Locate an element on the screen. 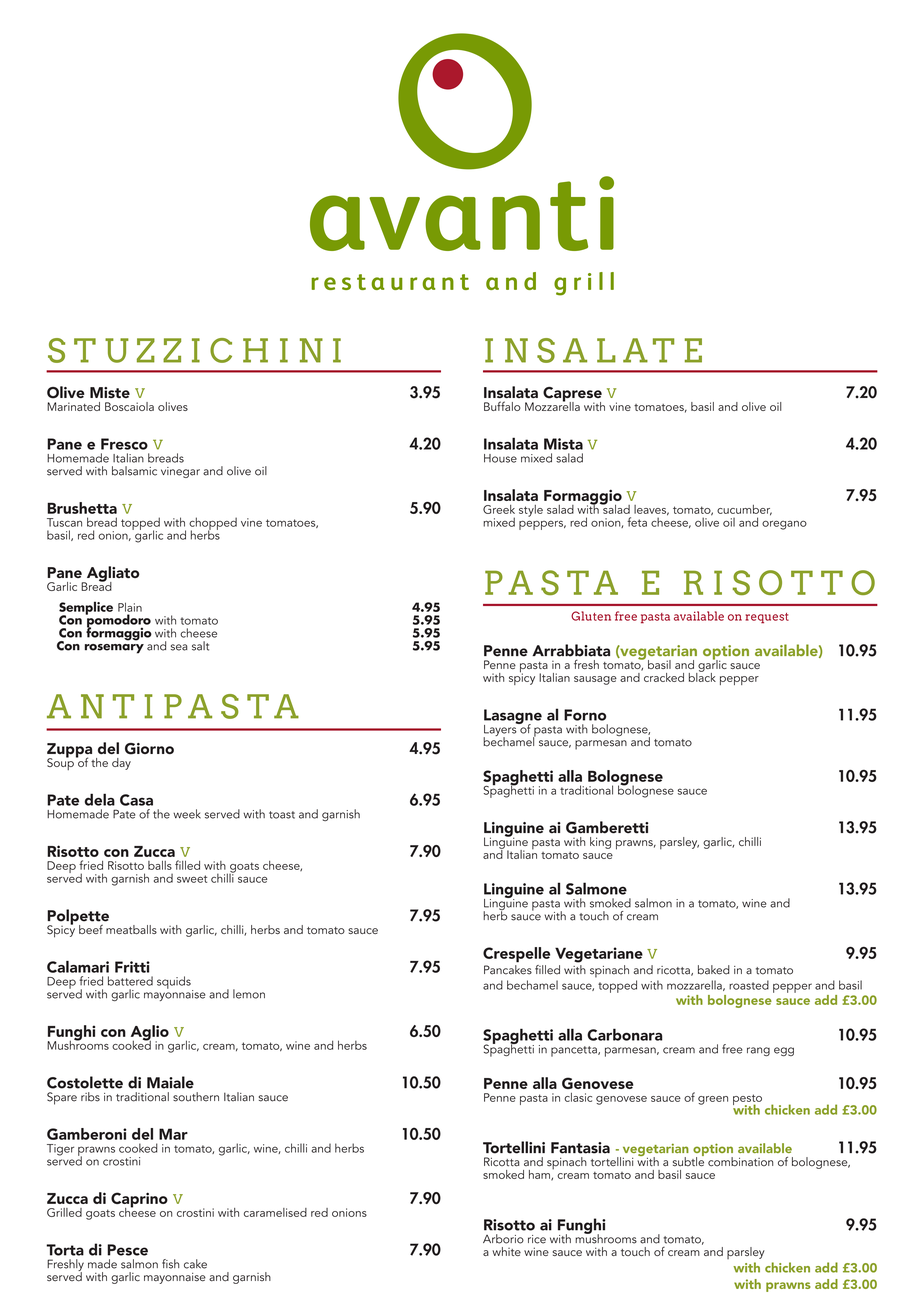  pancetta is located at coordinates (575, 1051).
